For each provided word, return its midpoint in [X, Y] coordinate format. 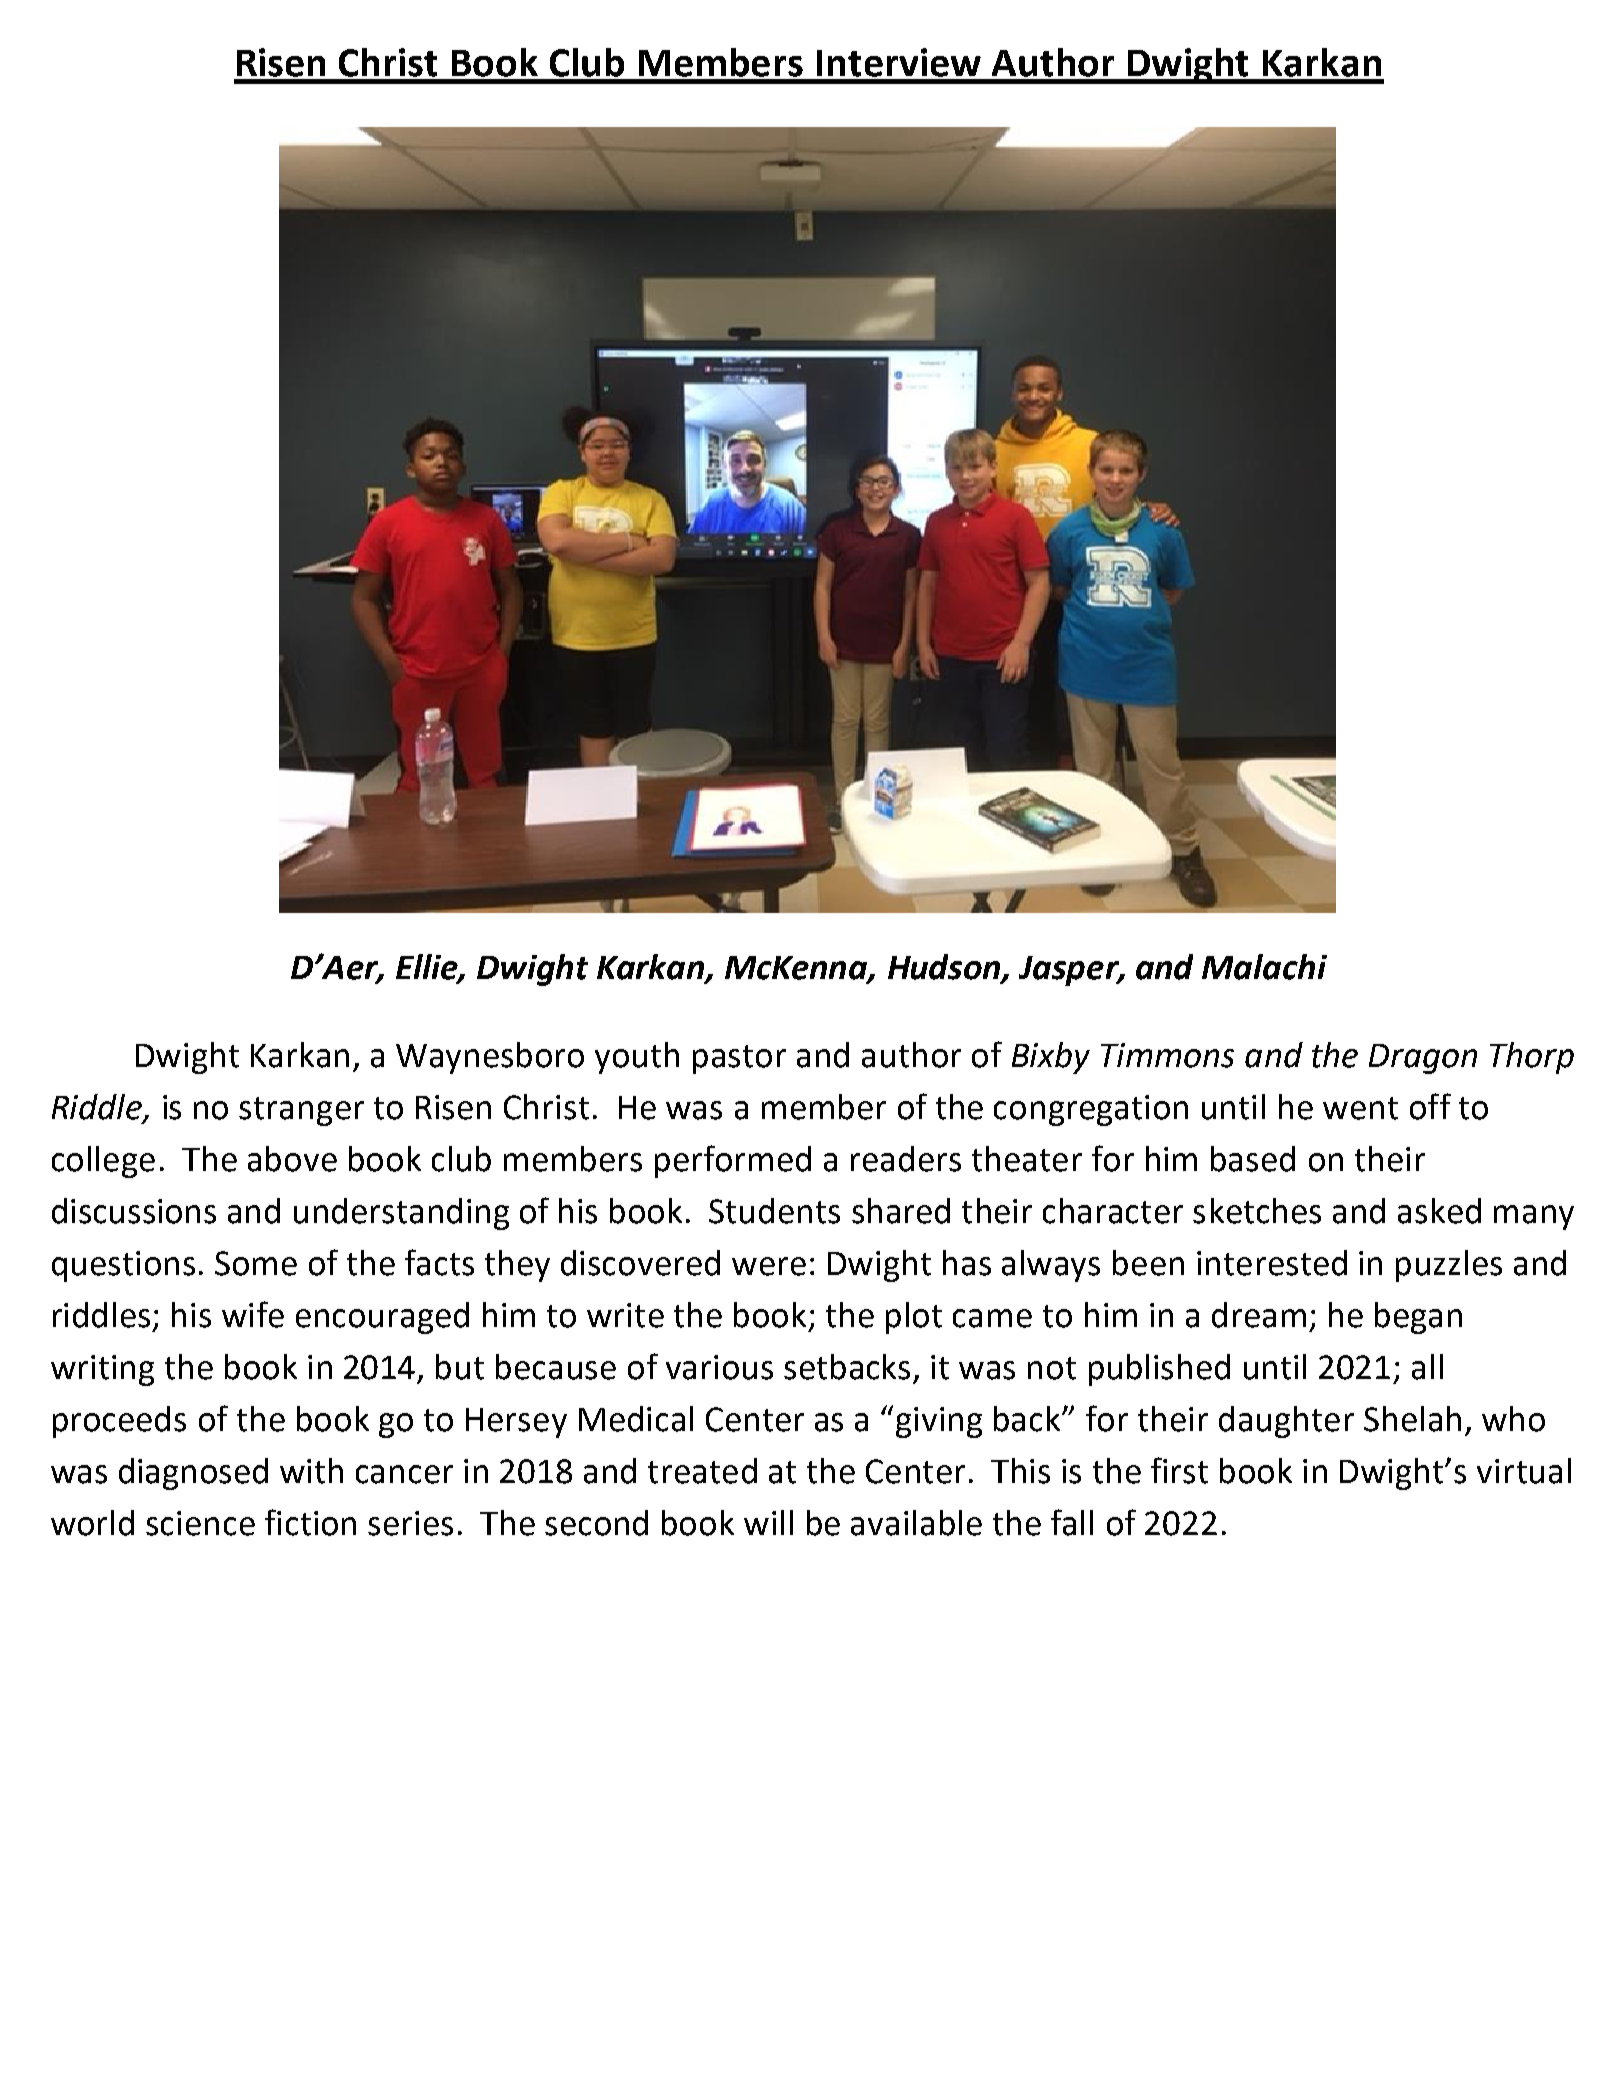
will [768, 1522]
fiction [310, 1522]
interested [1272, 1263]
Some [256, 1263]
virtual [1524, 1471]
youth [637, 1058]
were [769, 1266]
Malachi [1264, 967]
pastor [739, 1059]
